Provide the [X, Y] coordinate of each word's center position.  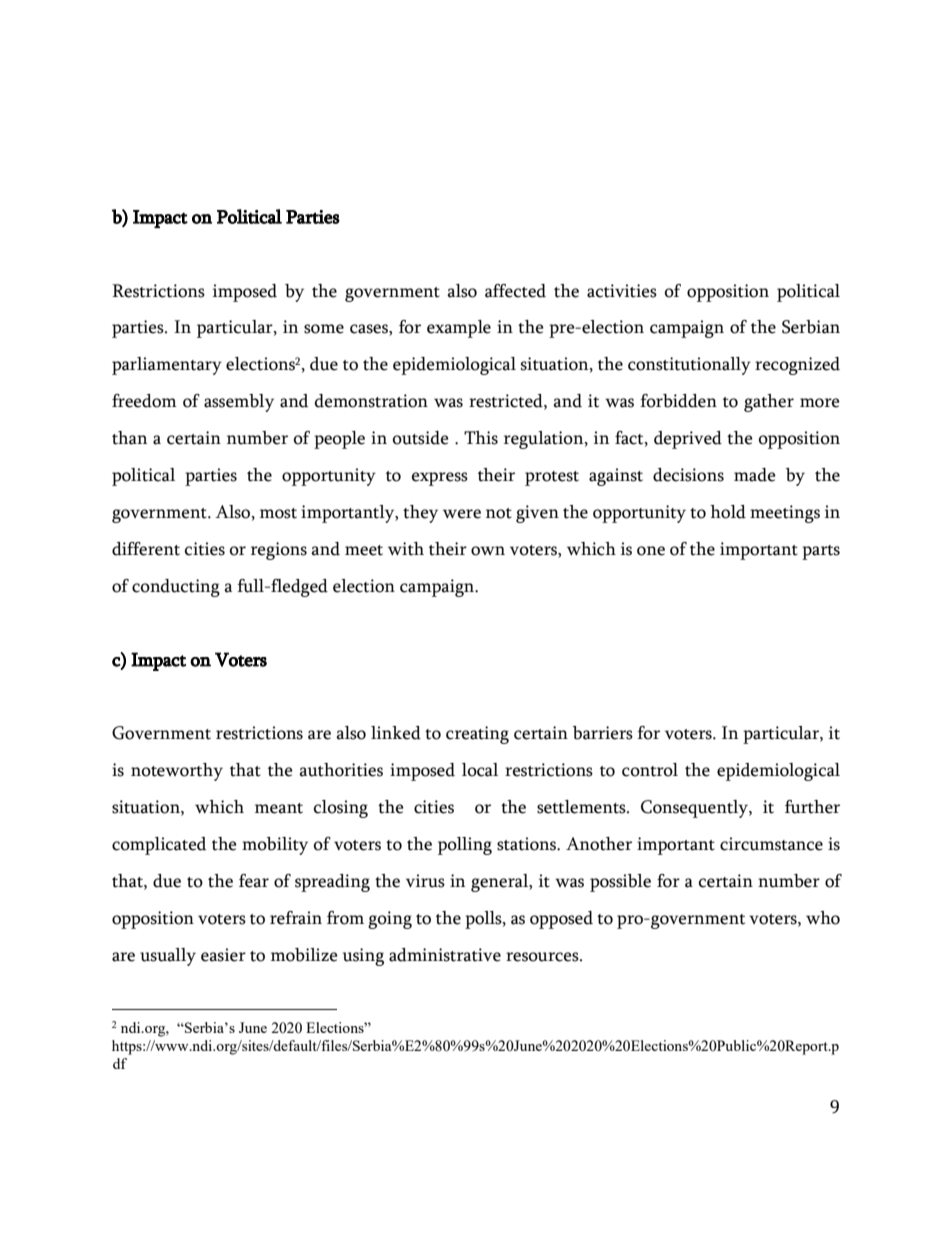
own [488, 551]
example [459, 329]
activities [622, 291]
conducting [176, 588]
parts [821, 552]
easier [223, 955]
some [324, 329]
